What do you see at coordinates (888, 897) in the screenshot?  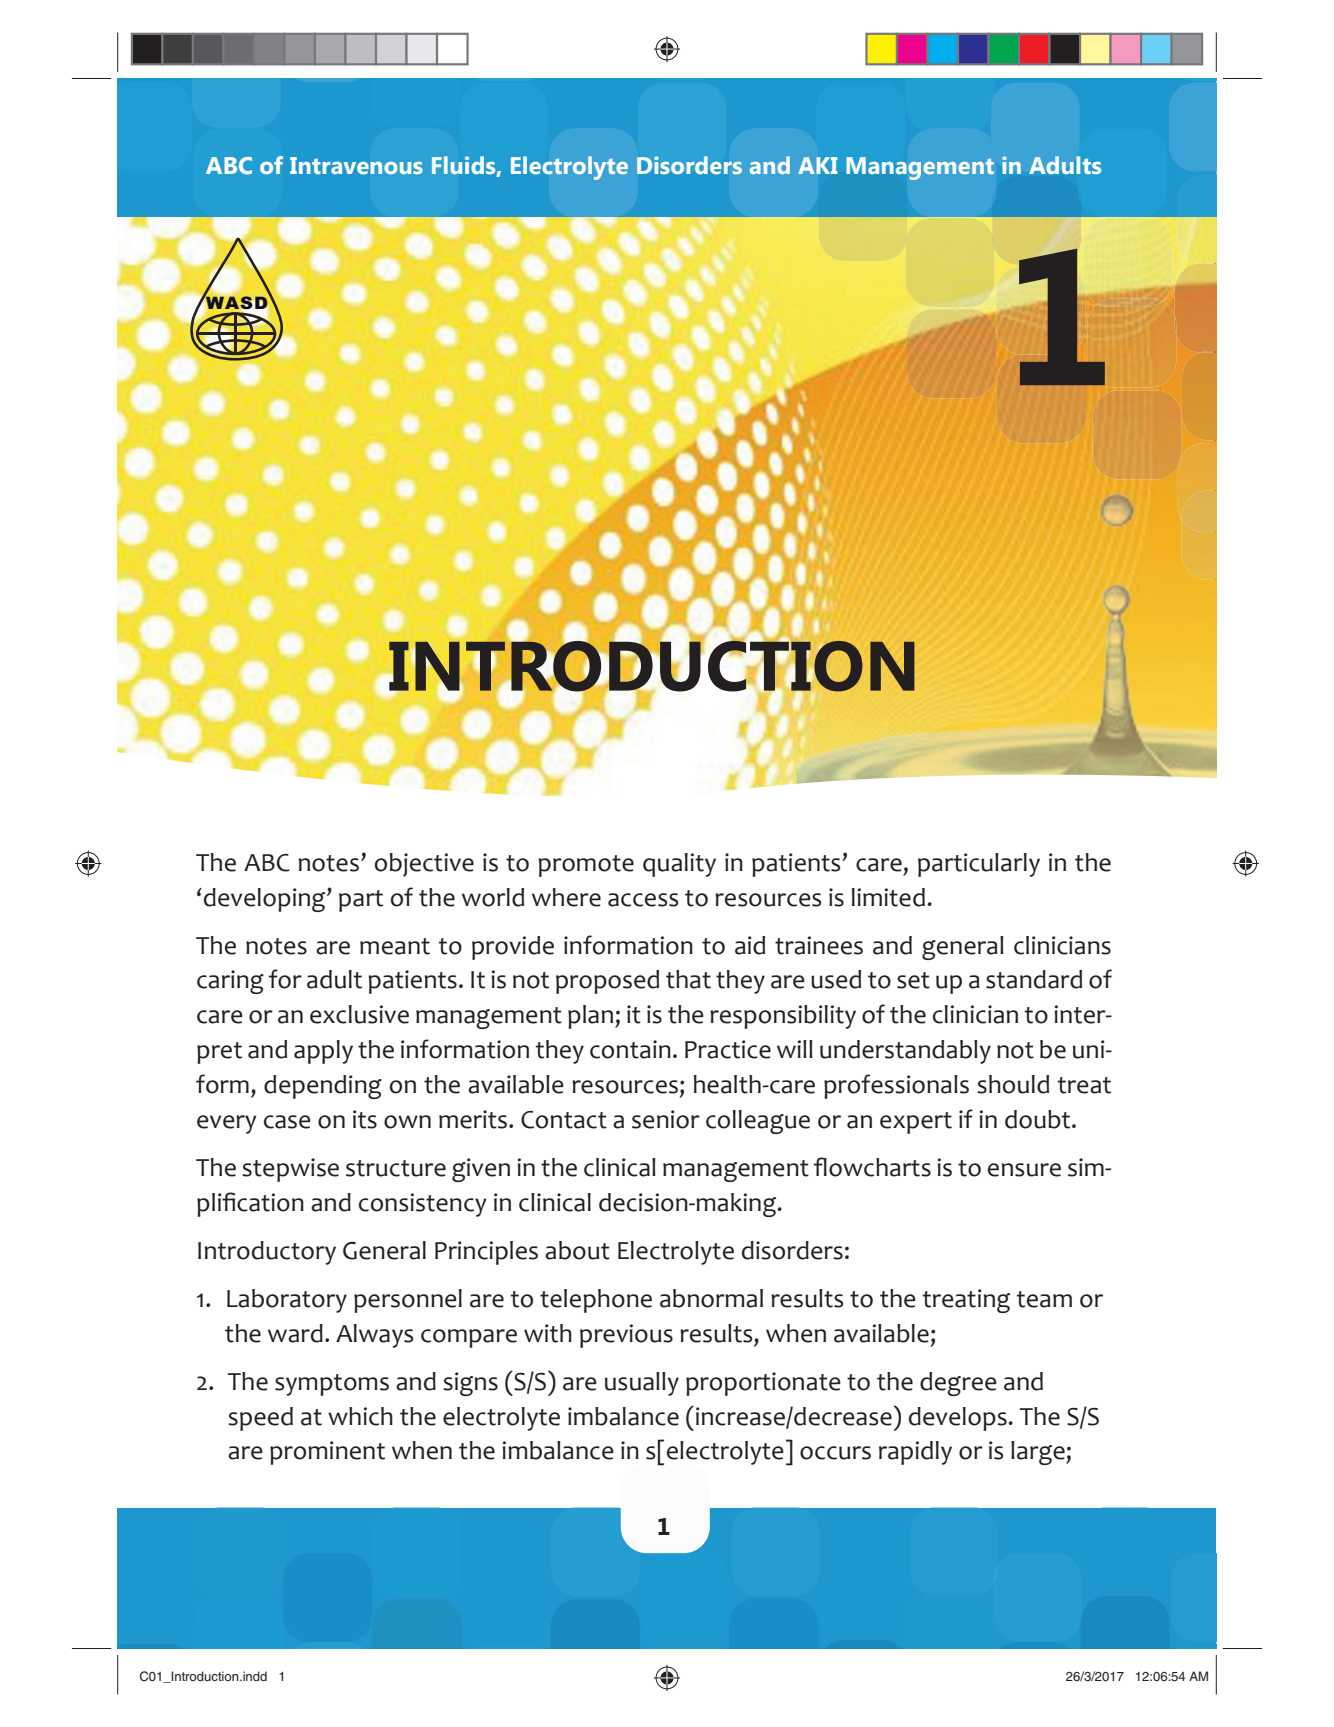 I see `limited` at bounding box center [888, 897].
